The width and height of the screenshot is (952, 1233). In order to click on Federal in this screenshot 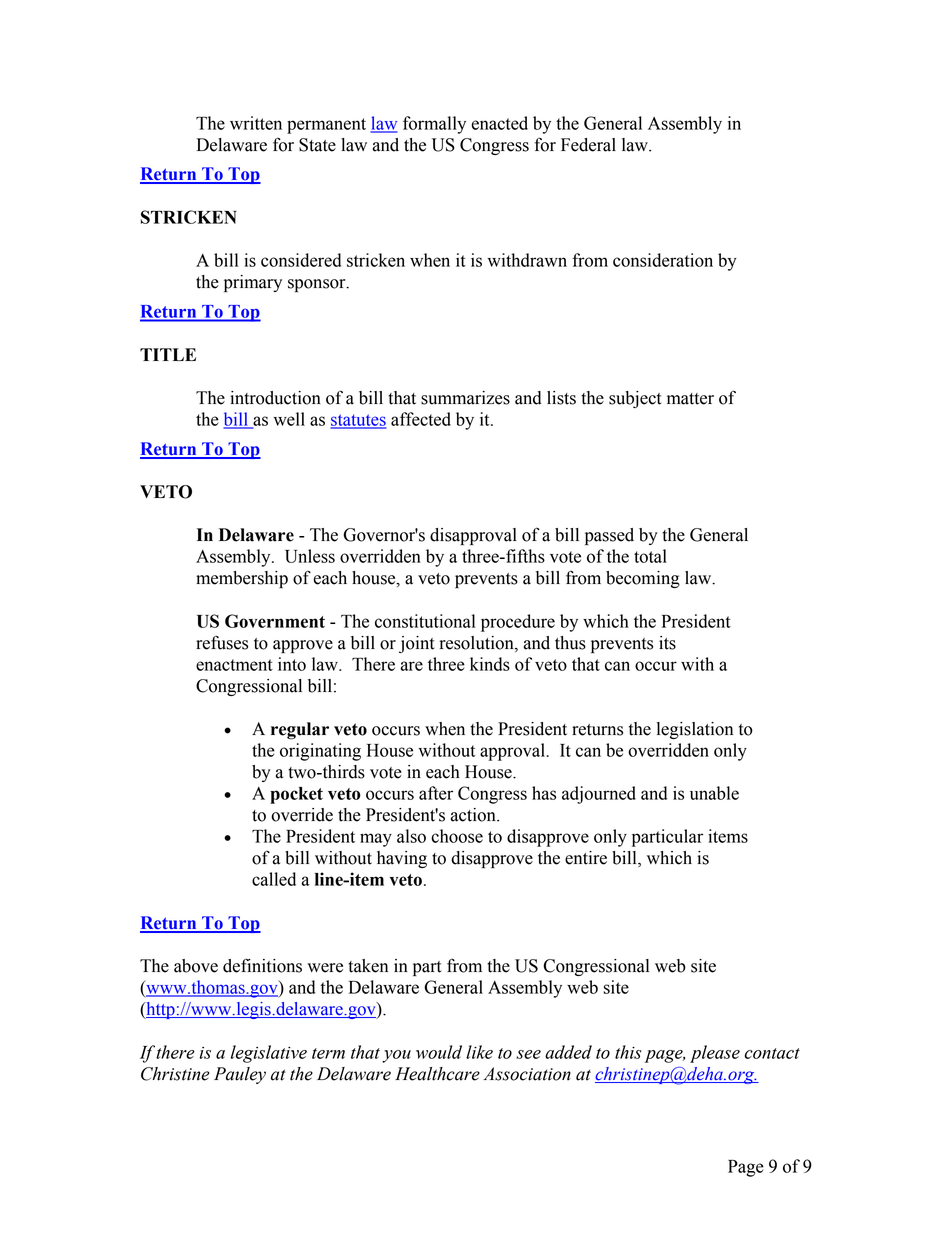, I will do `click(588, 145)`.
